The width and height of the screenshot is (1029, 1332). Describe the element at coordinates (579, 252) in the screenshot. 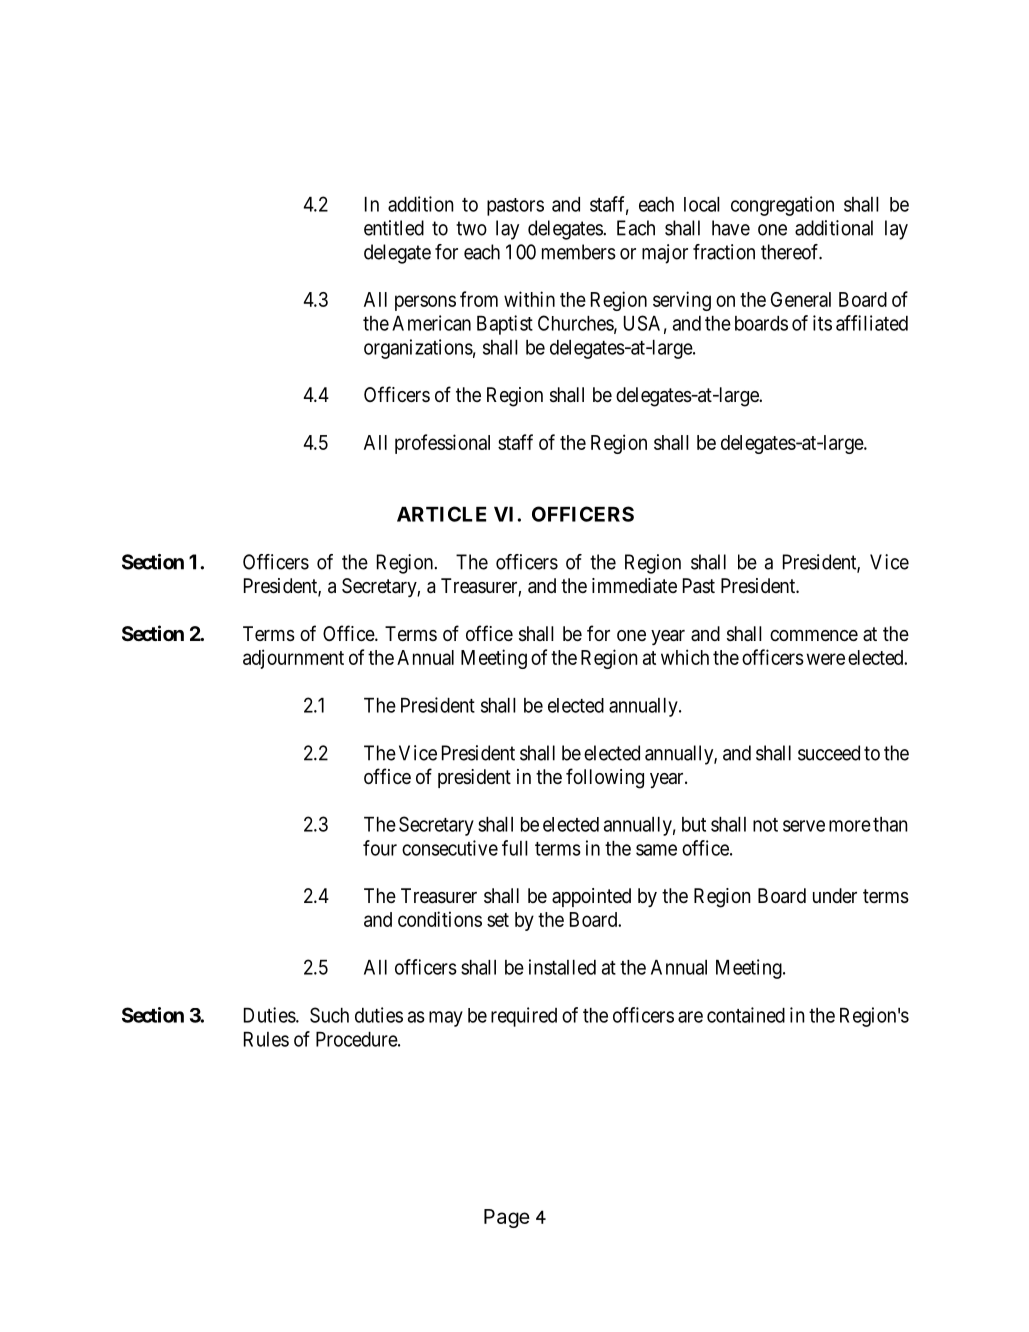

I see `members` at that location.
